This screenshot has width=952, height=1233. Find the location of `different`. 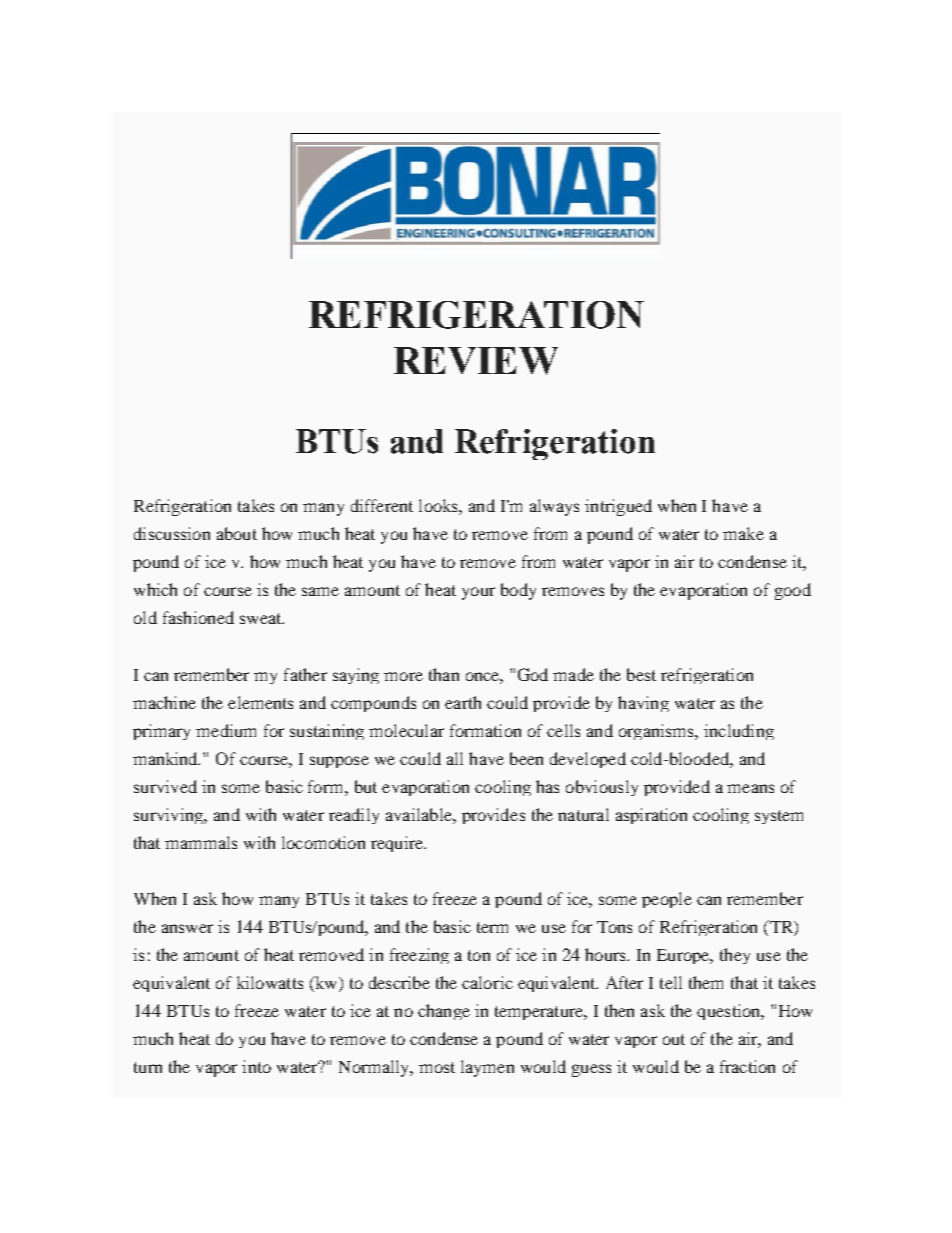

different is located at coordinates (382, 505).
